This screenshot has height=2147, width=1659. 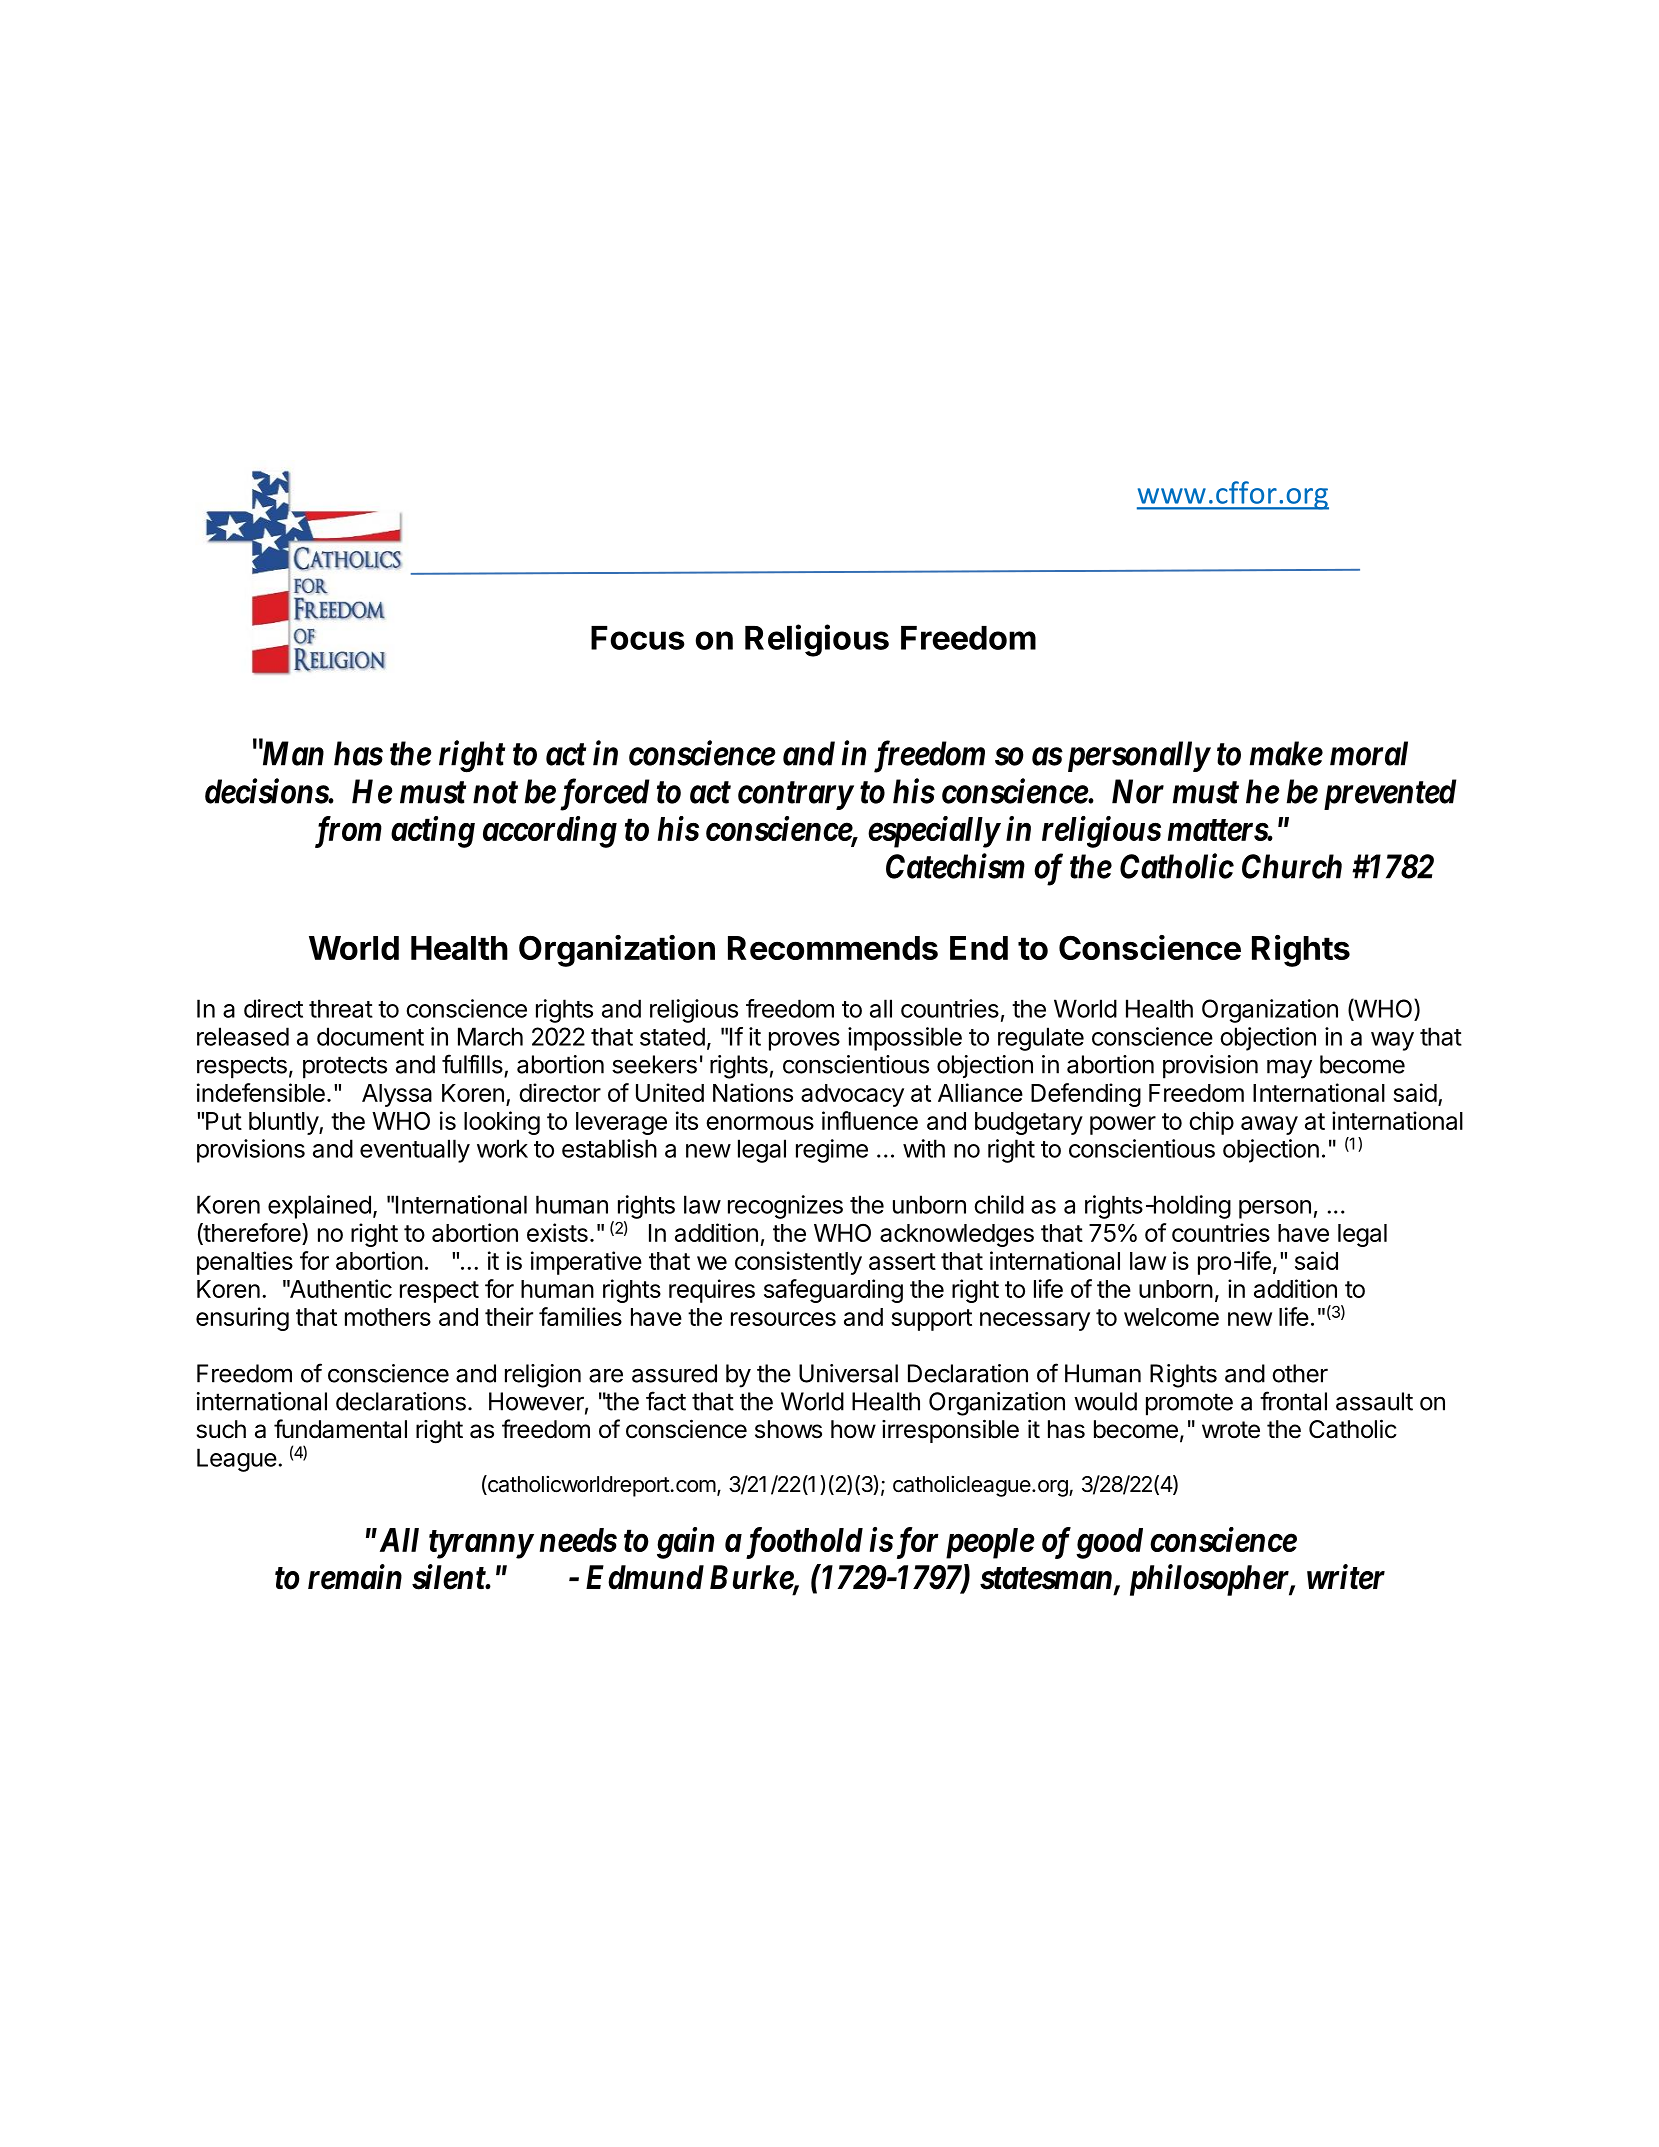 I want to click on may, so click(x=1289, y=1069).
